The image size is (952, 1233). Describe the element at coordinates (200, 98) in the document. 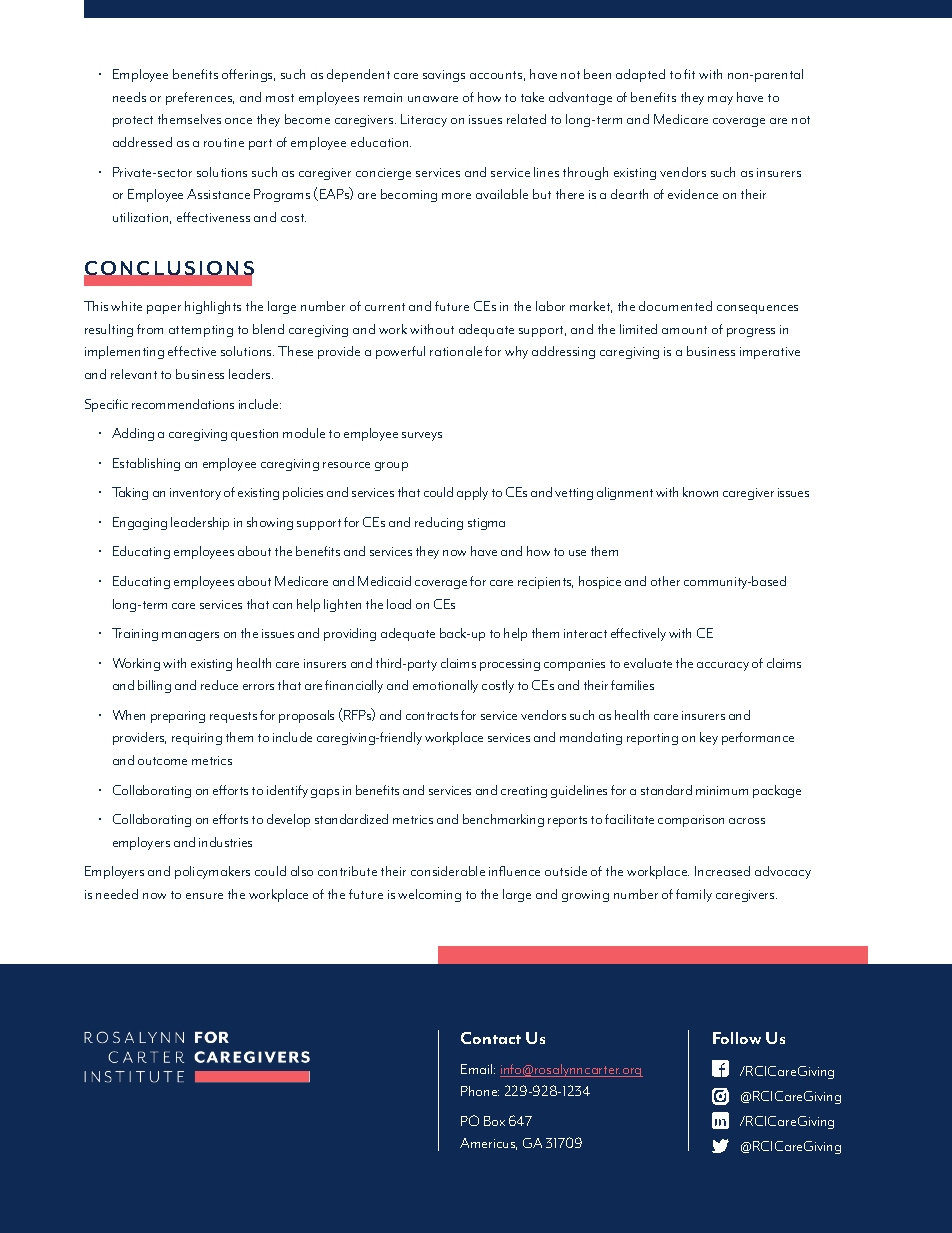

I see `preferences` at that location.
